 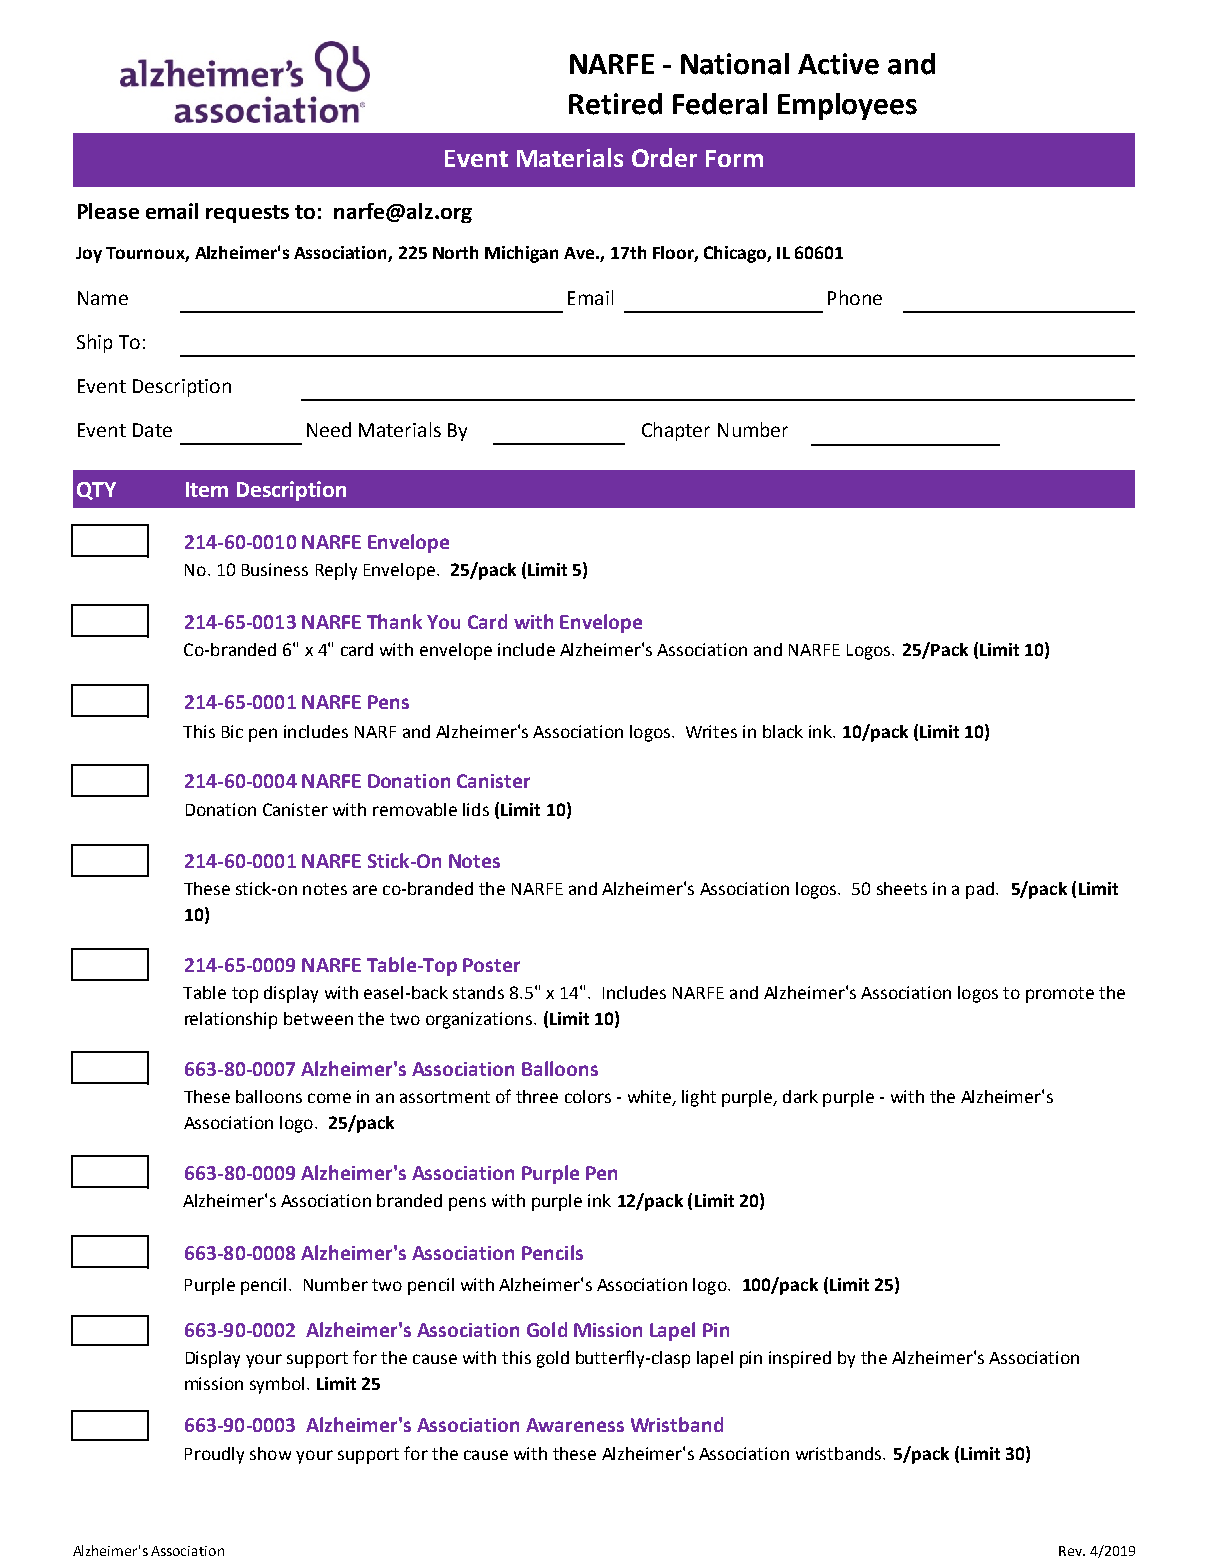 What do you see at coordinates (575, 1425) in the screenshot?
I see `Awareness` at bounding box center [575, 1425].
